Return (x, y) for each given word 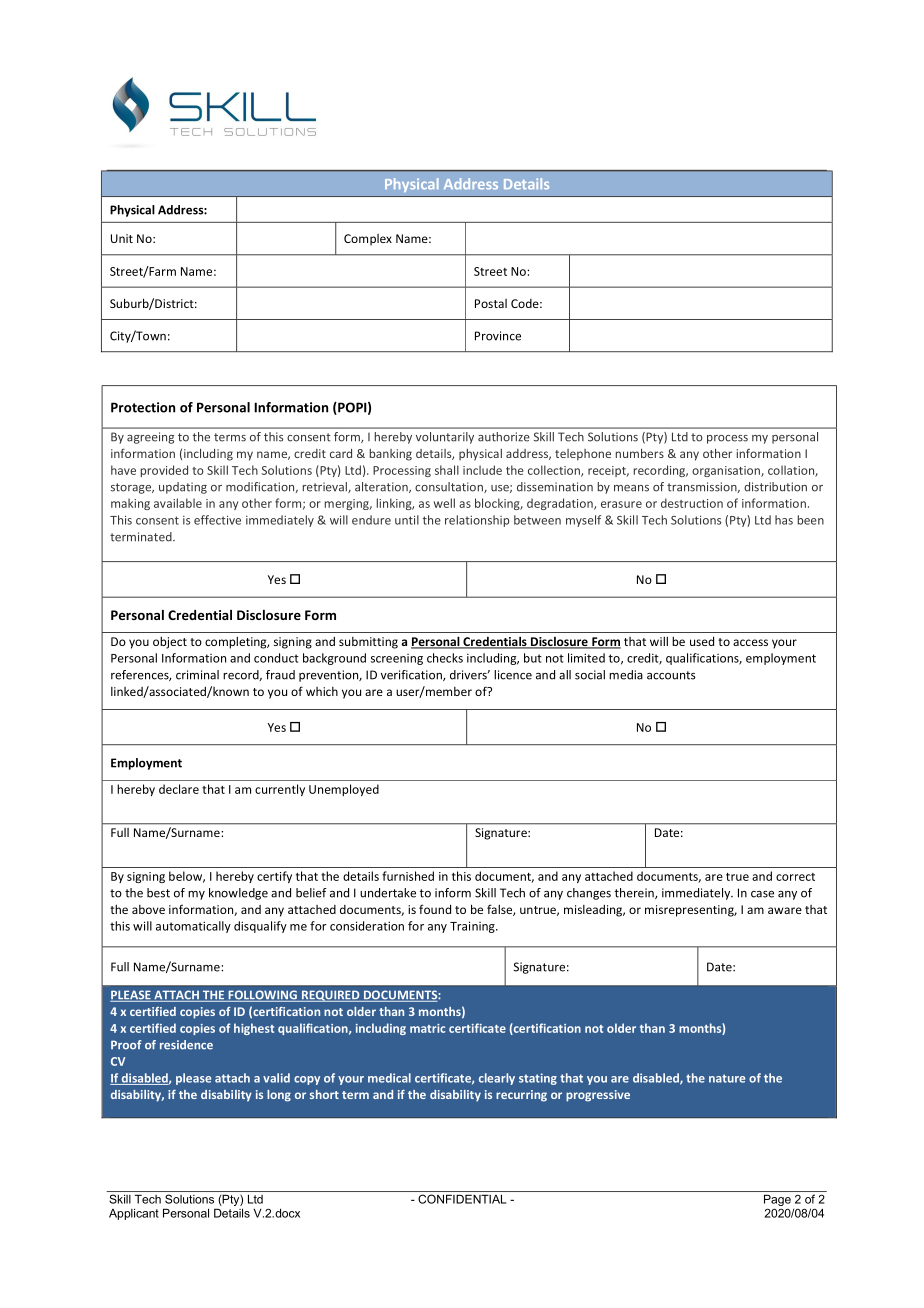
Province (498, 336)
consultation (450, 487)
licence (513, 675)
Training (473, 927)
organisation (727, 471)
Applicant (134, 1214)
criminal (197, 675)
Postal (491, 303)
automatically (193, 927)
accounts (671, 675)
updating (183, 488)
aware (785, 910)
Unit (122, 238)
